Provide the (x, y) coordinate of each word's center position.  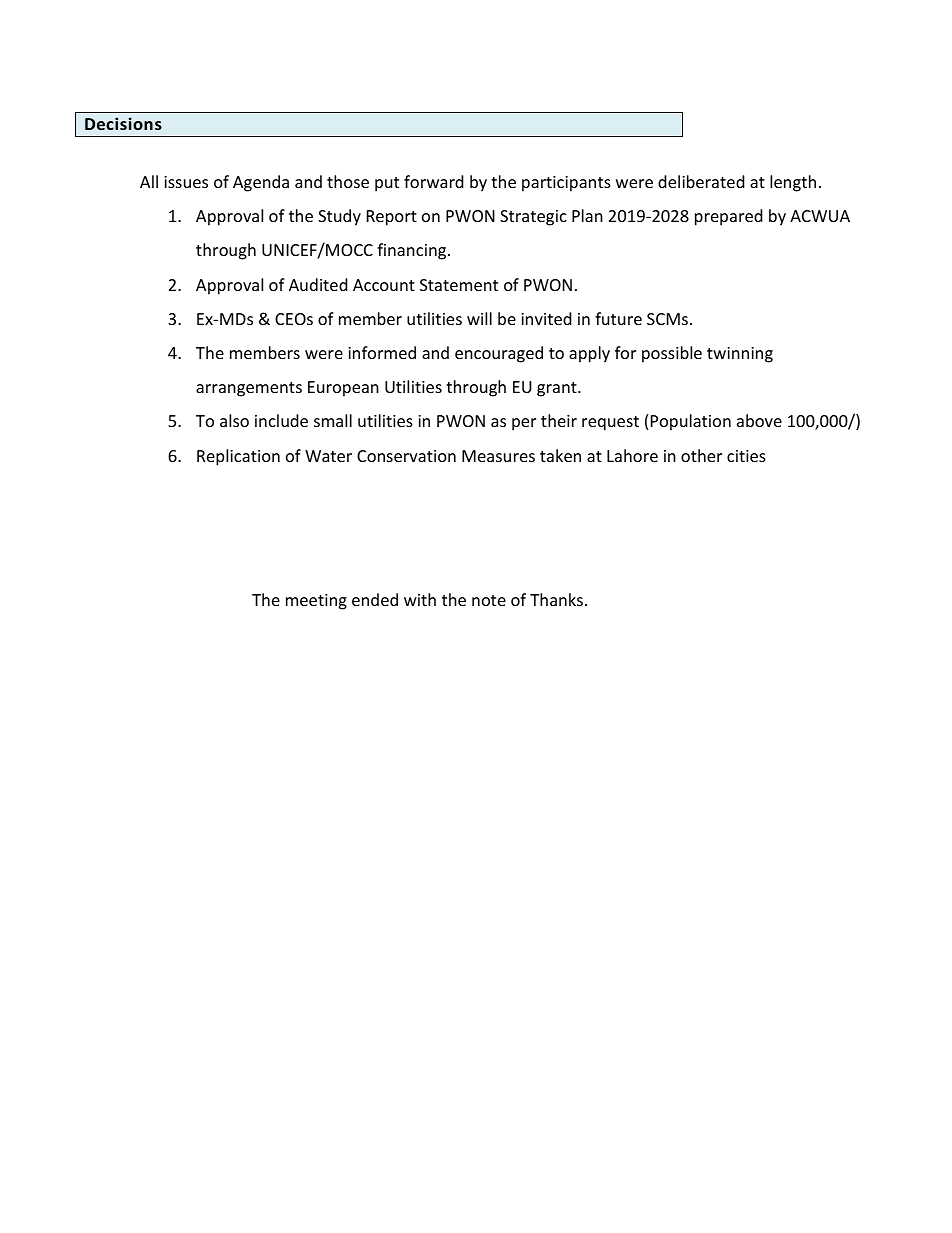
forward (434, 181)
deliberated (701, 181)
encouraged (499, 354)
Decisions (123, 123)
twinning (740, 355)
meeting (316, 602)
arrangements (249, 389)
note (489, 600)
